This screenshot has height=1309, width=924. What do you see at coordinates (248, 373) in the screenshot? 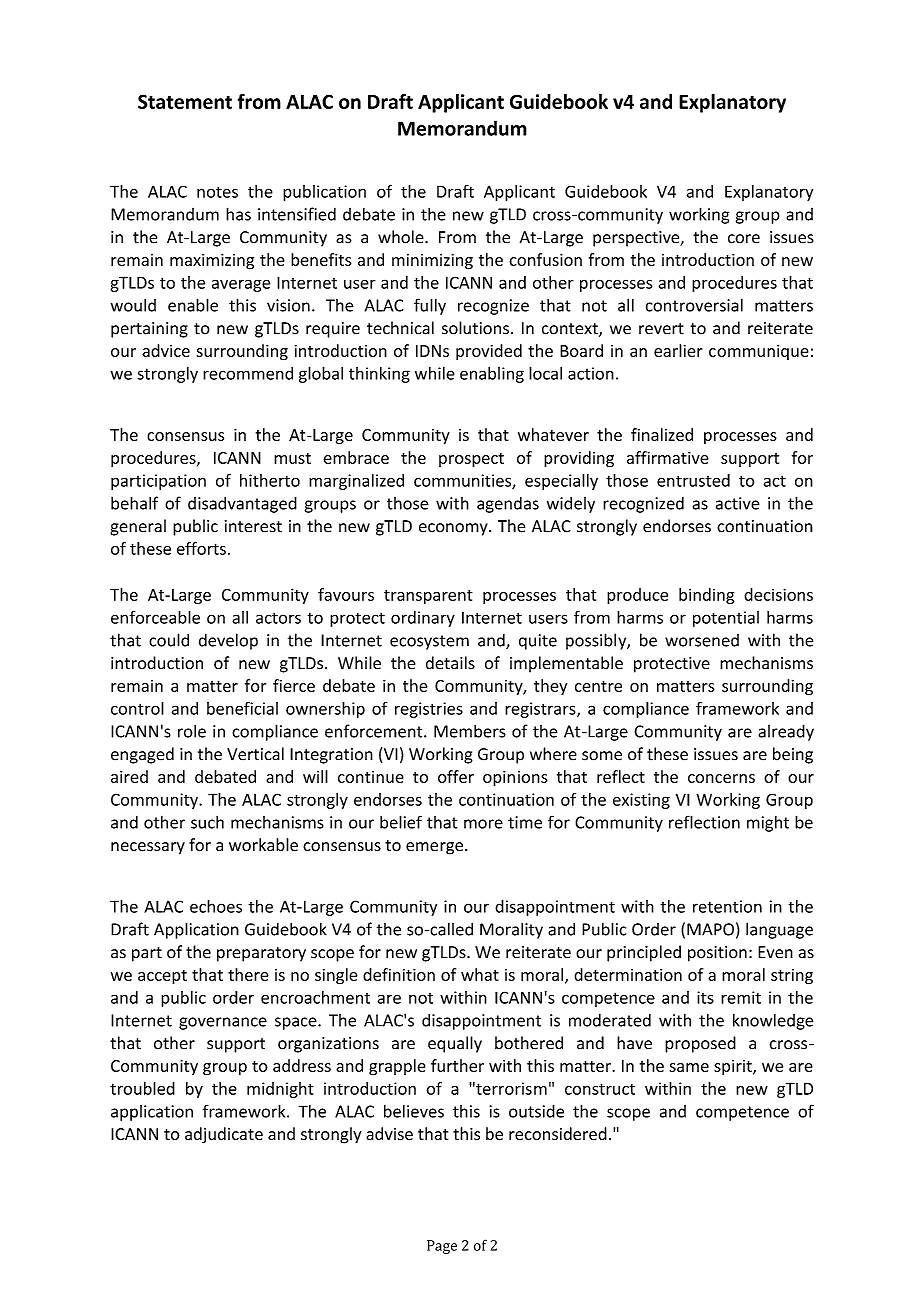
I see `recommend` at bounding box center [248, 373].
